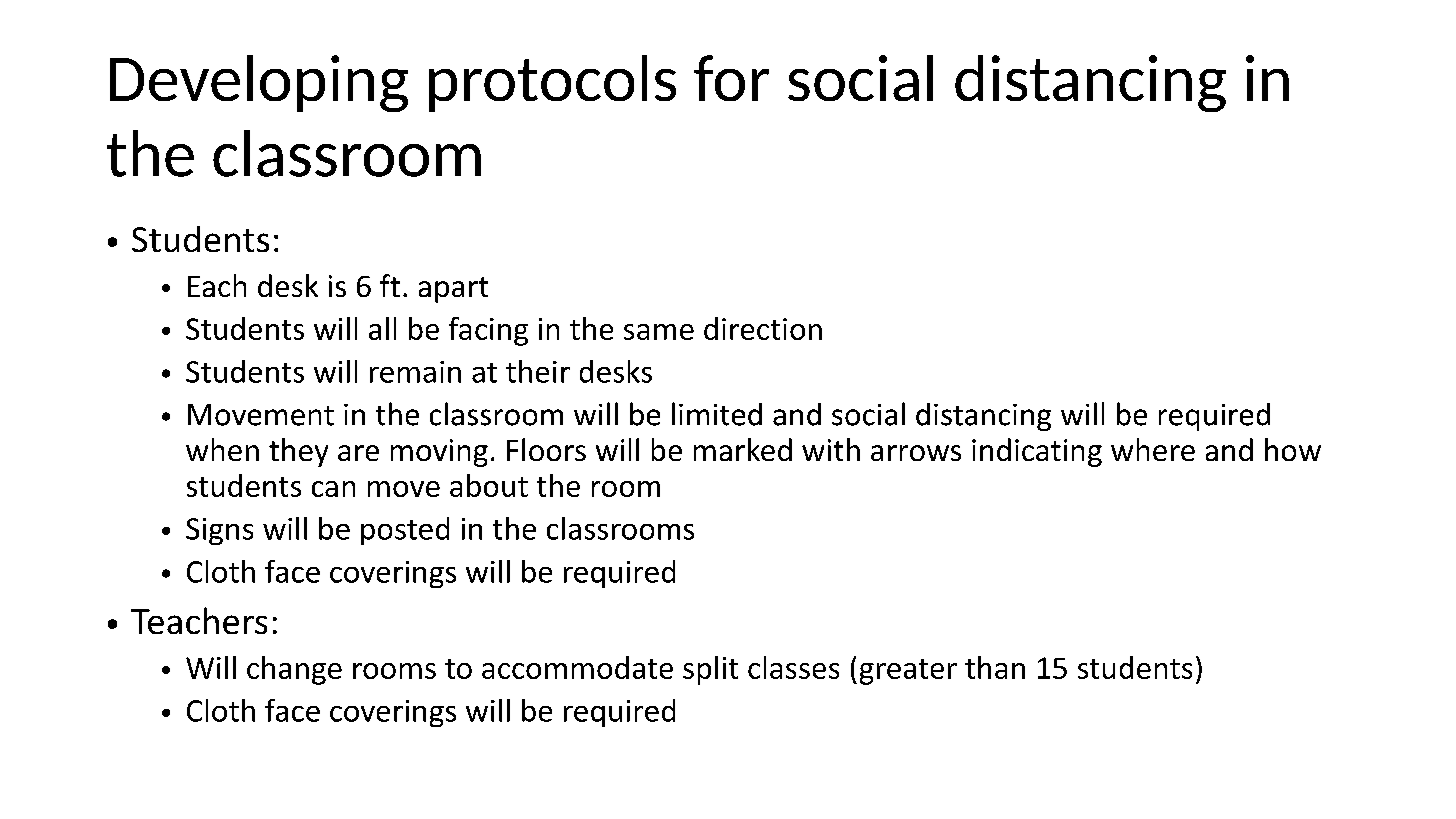 This image has width=1456, height=819. What do you see at coordinates (1153, 449) in the image?
I see `where` at bounding box center [1153, 449].
